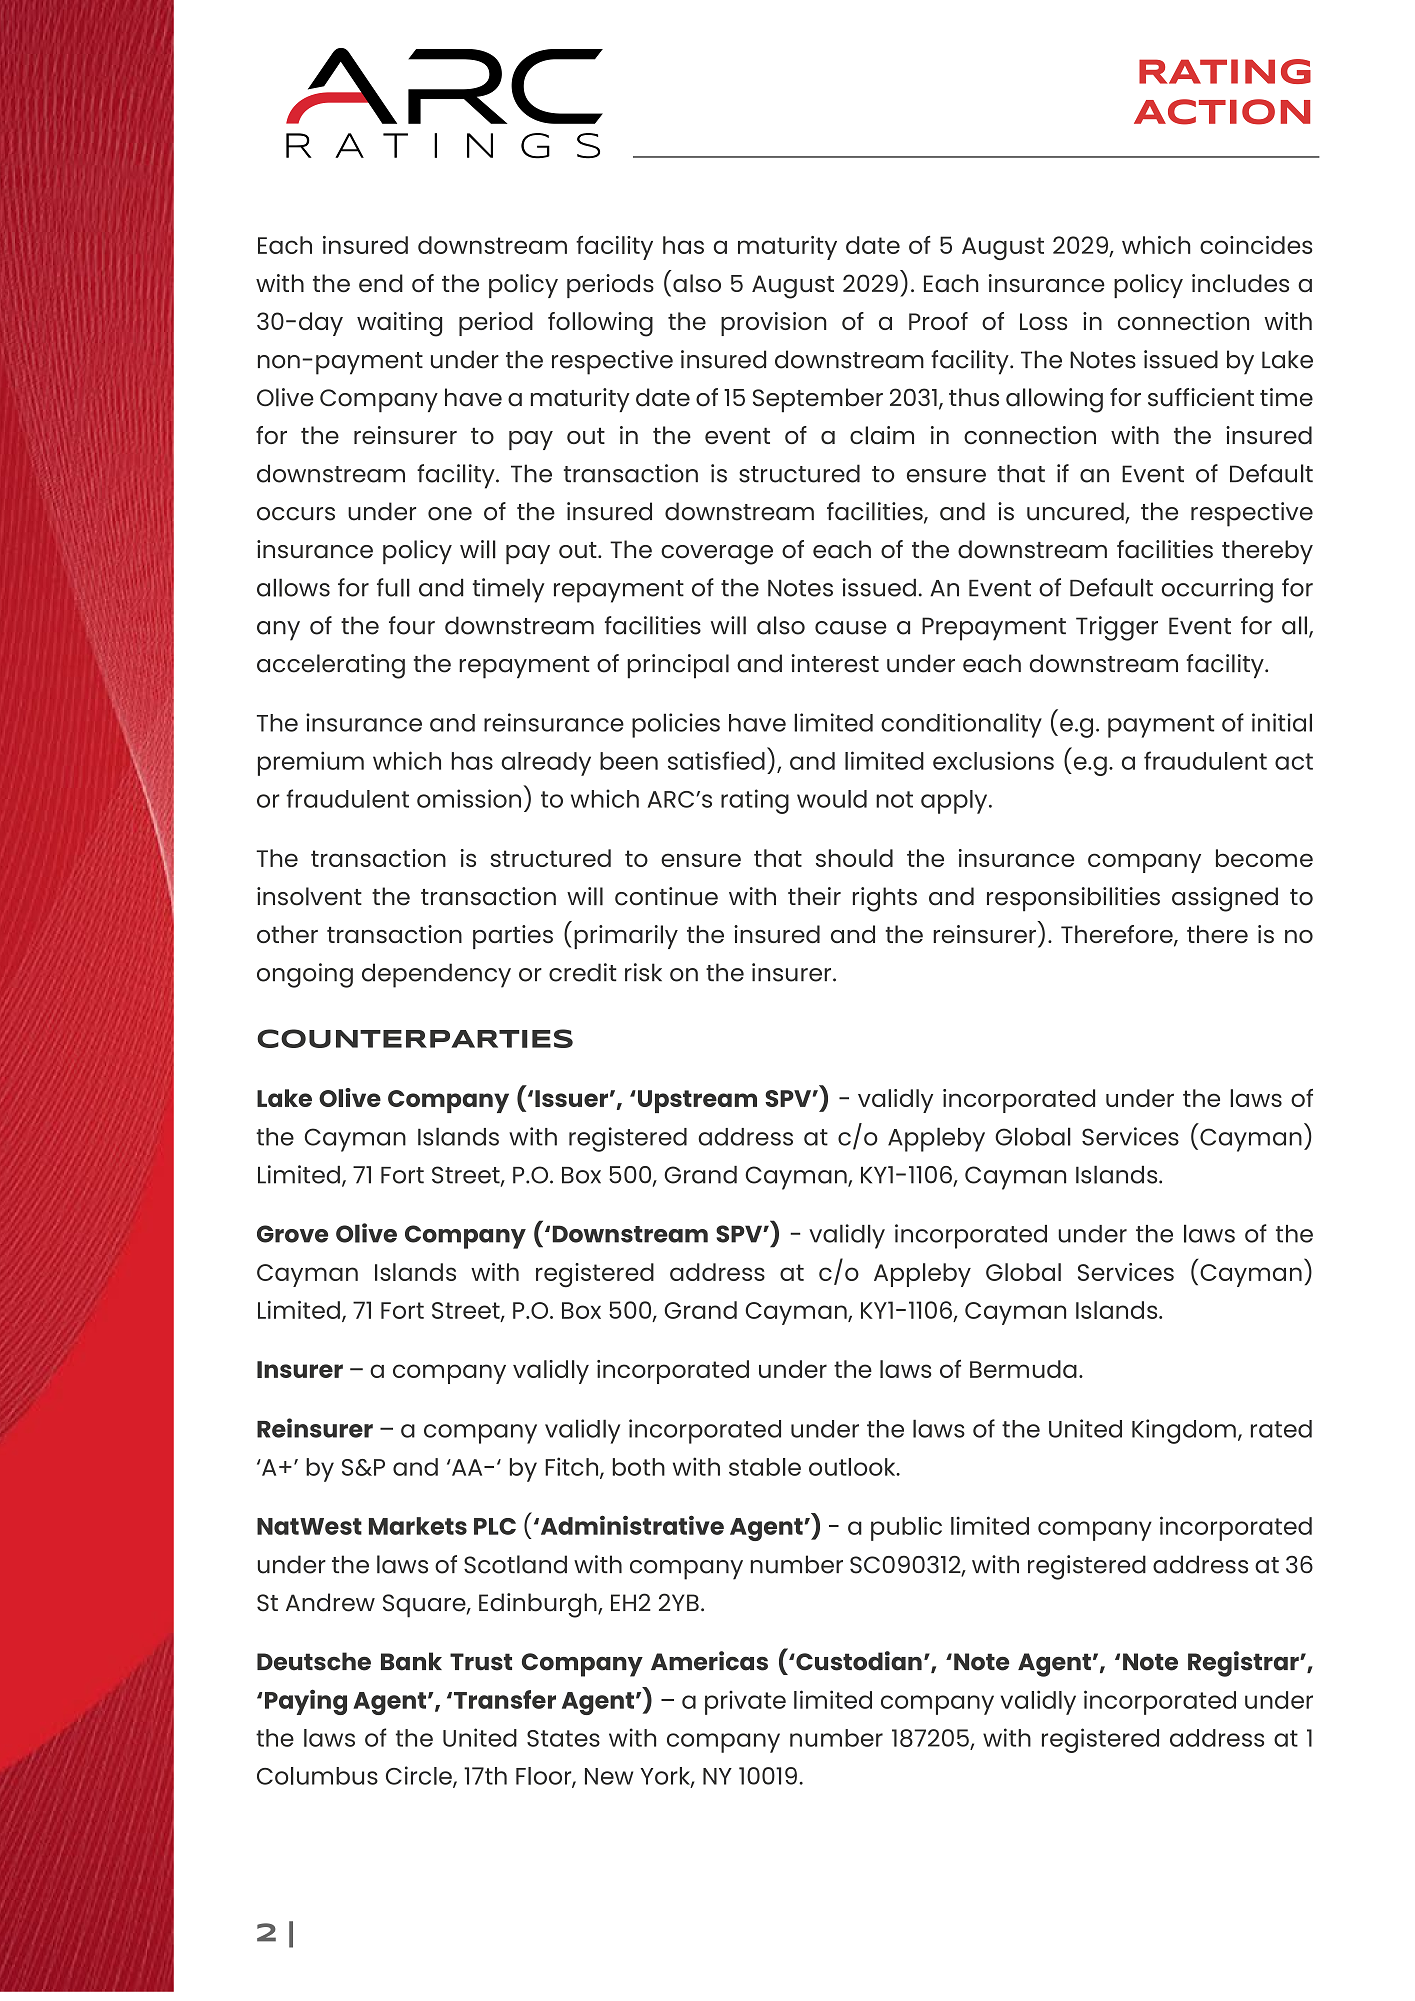 The image size is (1415, 2001). I want to click on provision, so click(774, 324).
